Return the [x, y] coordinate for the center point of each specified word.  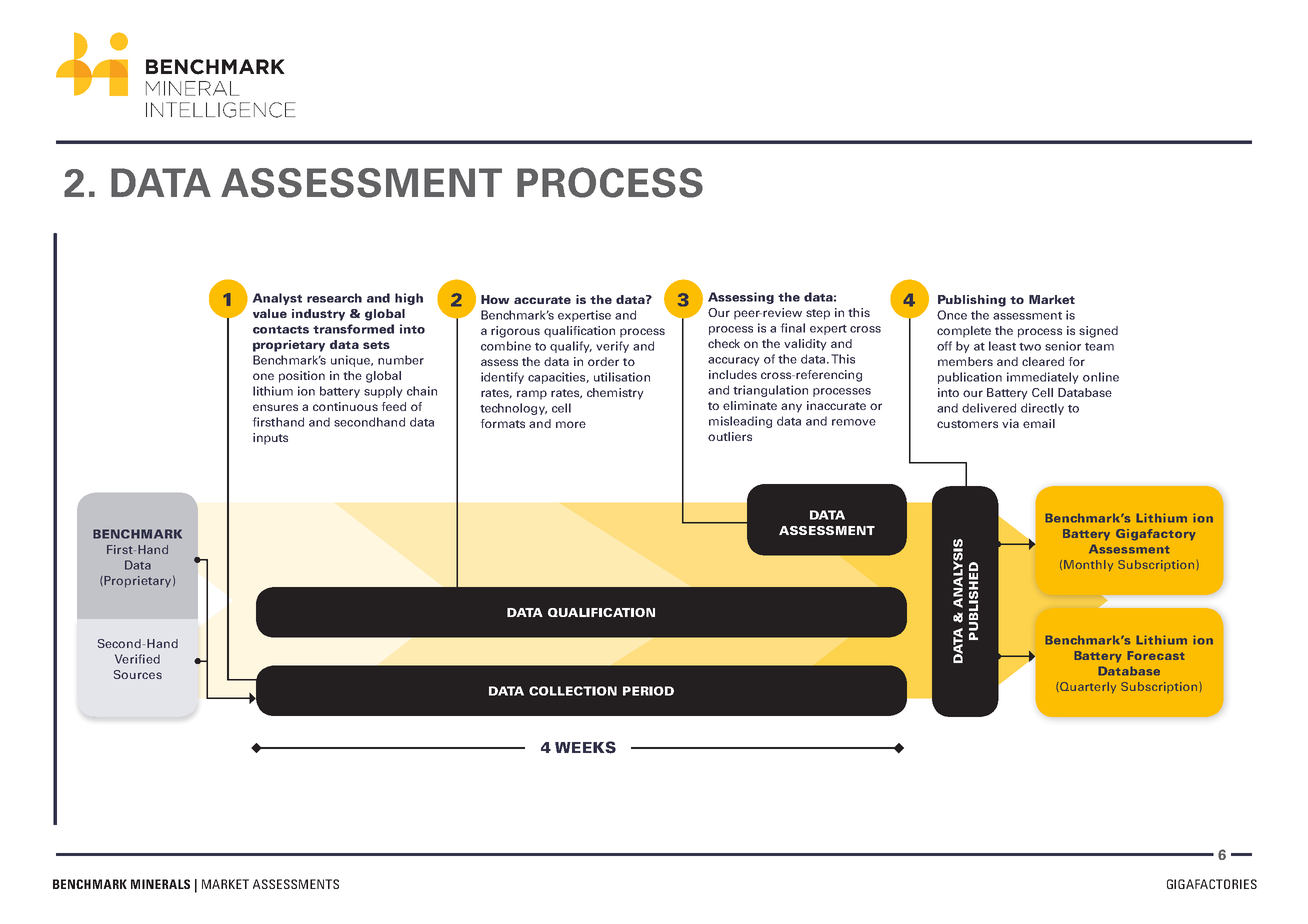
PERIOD [648, 691]
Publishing [972, 301]
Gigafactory [1155, 535]
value [270, 313]
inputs [270, 439]
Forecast [1156, 655]
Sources [138, 674]
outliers [730, 436]
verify [612, 347]
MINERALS [160, 884]
